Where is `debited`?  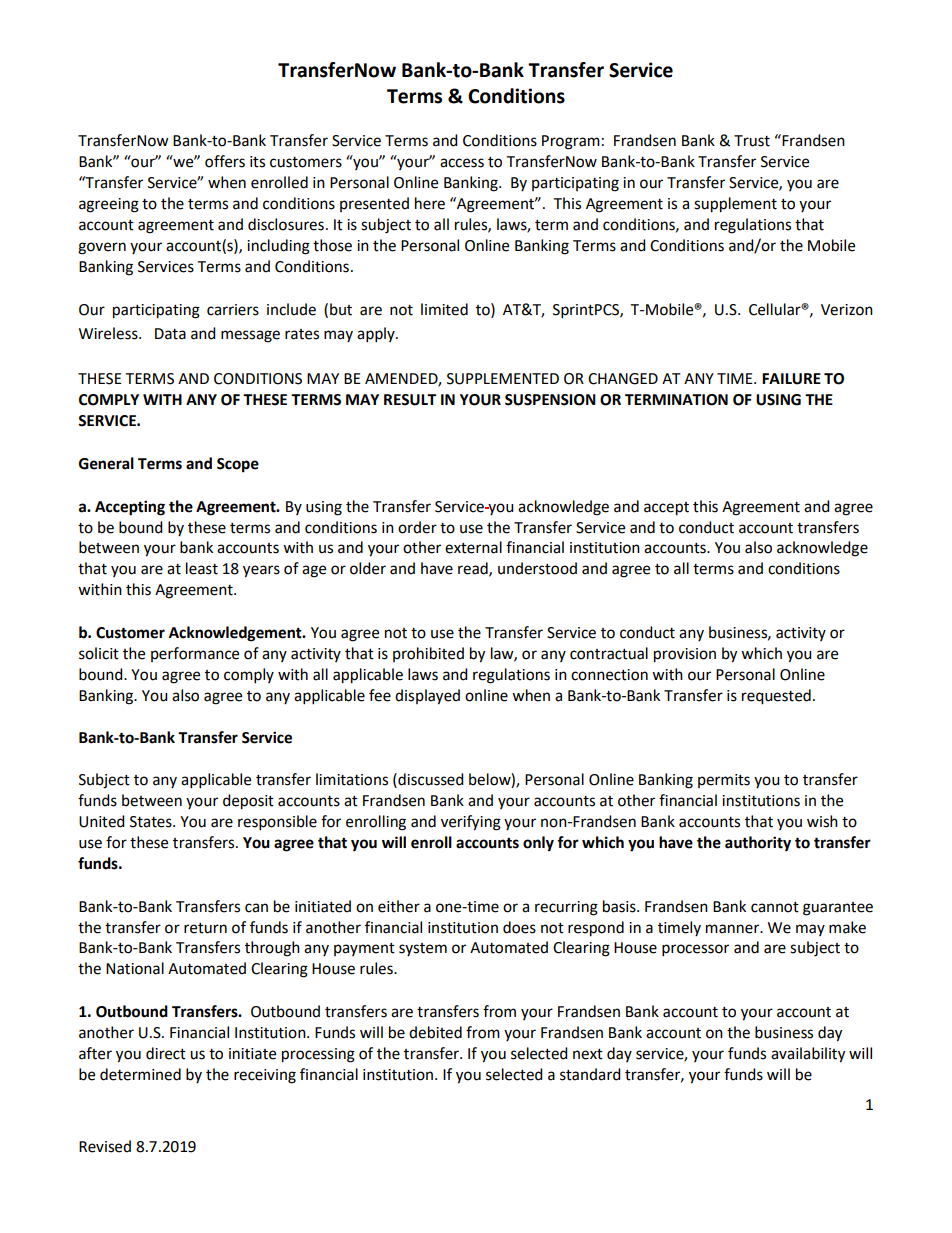
debited is located at coordinates (435, 1032).
